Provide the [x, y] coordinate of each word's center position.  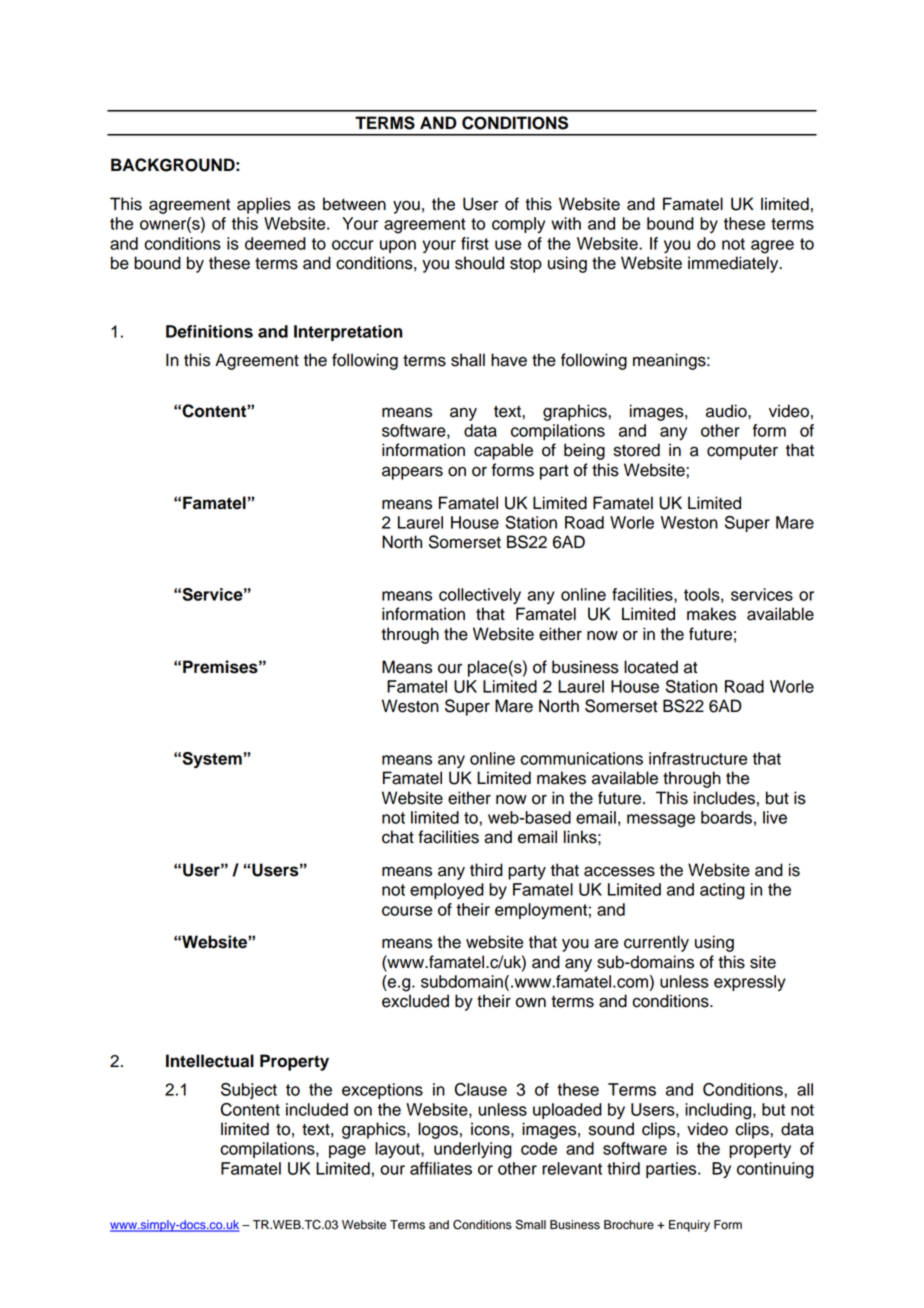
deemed [275, 243]
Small [531, 1224]
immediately [734, 264]
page [347, 1152]
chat [398, 837]
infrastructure [698, 758]
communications [582, 758]
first [475, 243]
